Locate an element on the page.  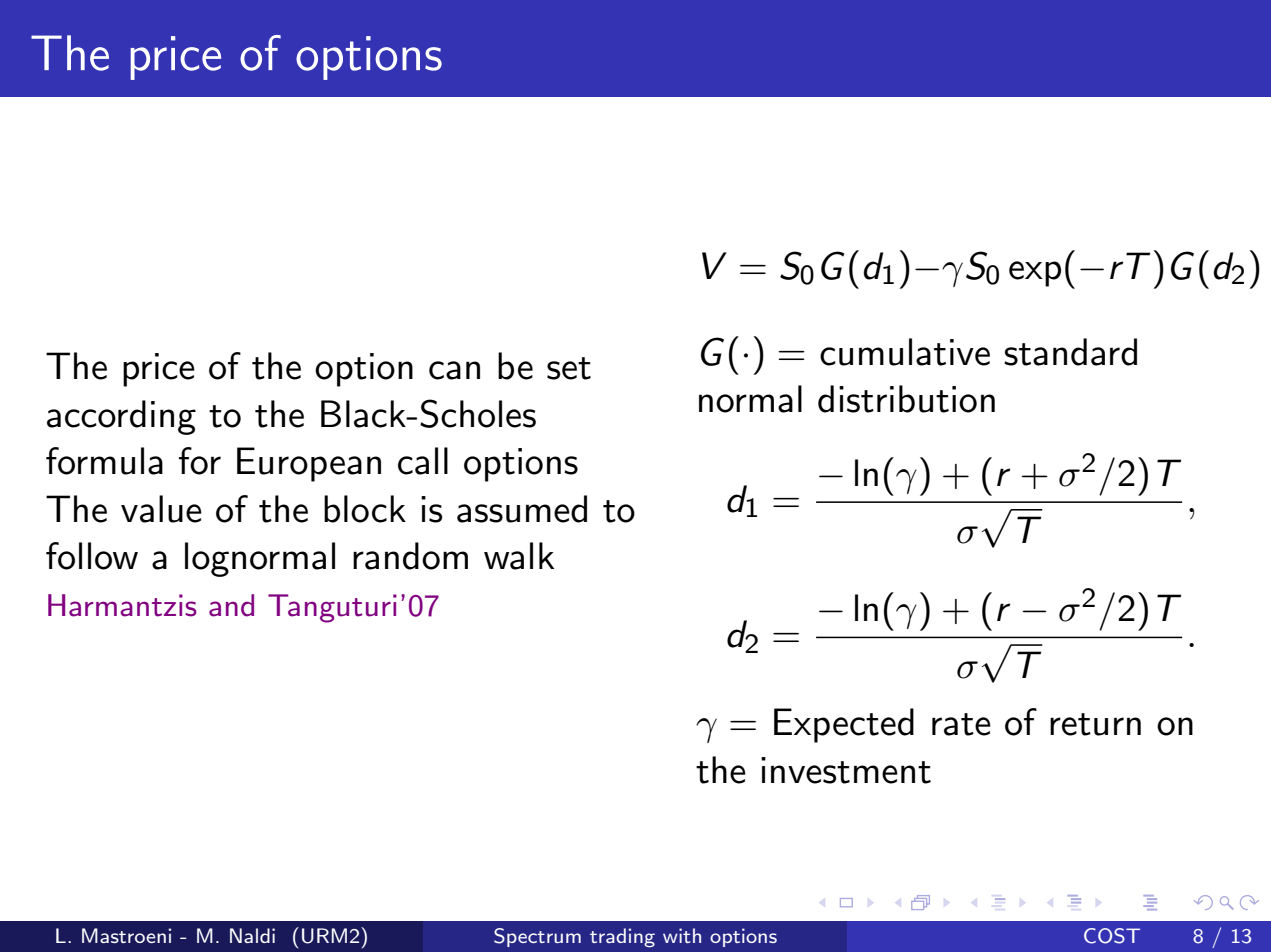
standard is located at coordinates (1070, 352).
